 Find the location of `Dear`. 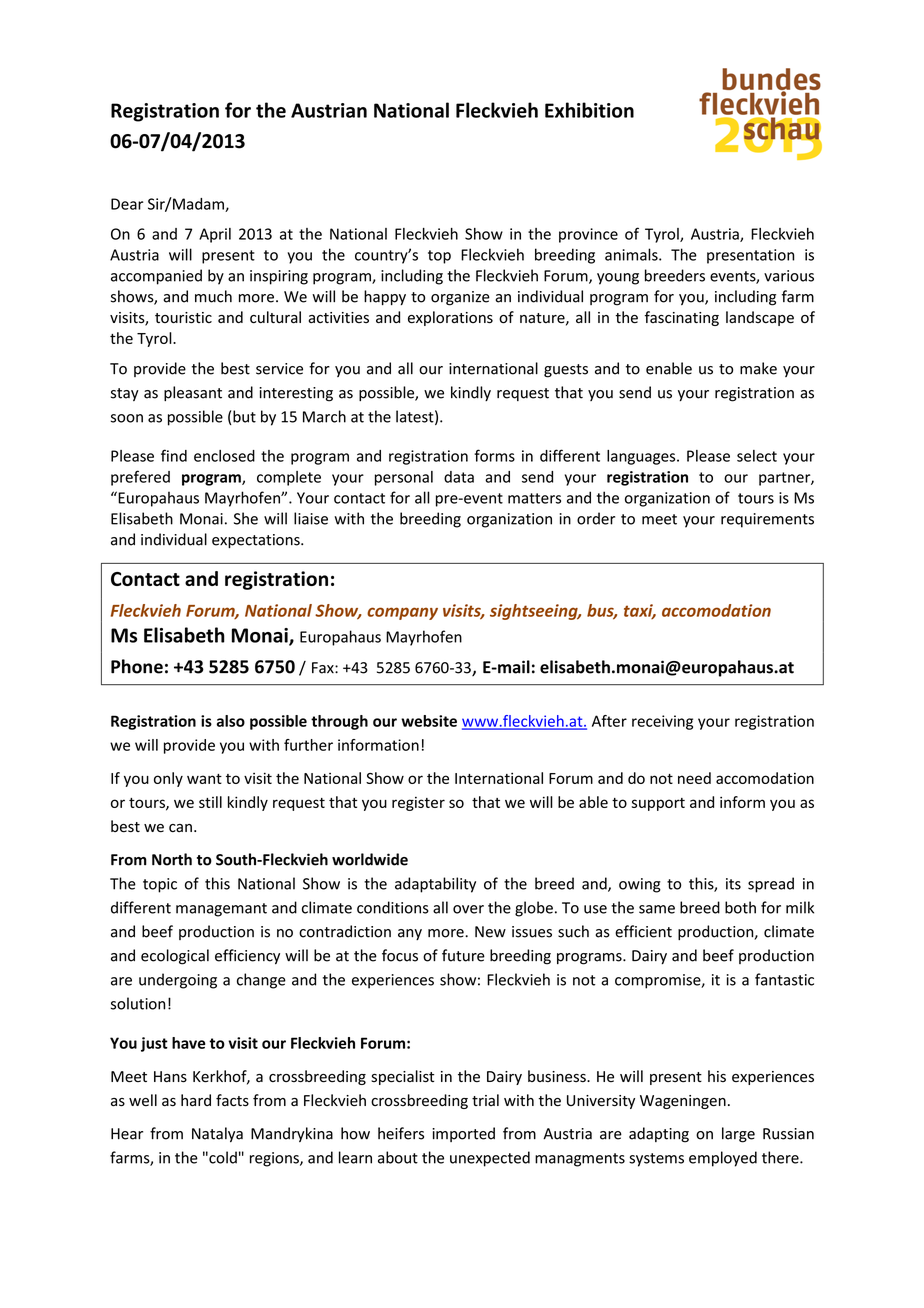

Dear is located at coordinates (127, 204).
